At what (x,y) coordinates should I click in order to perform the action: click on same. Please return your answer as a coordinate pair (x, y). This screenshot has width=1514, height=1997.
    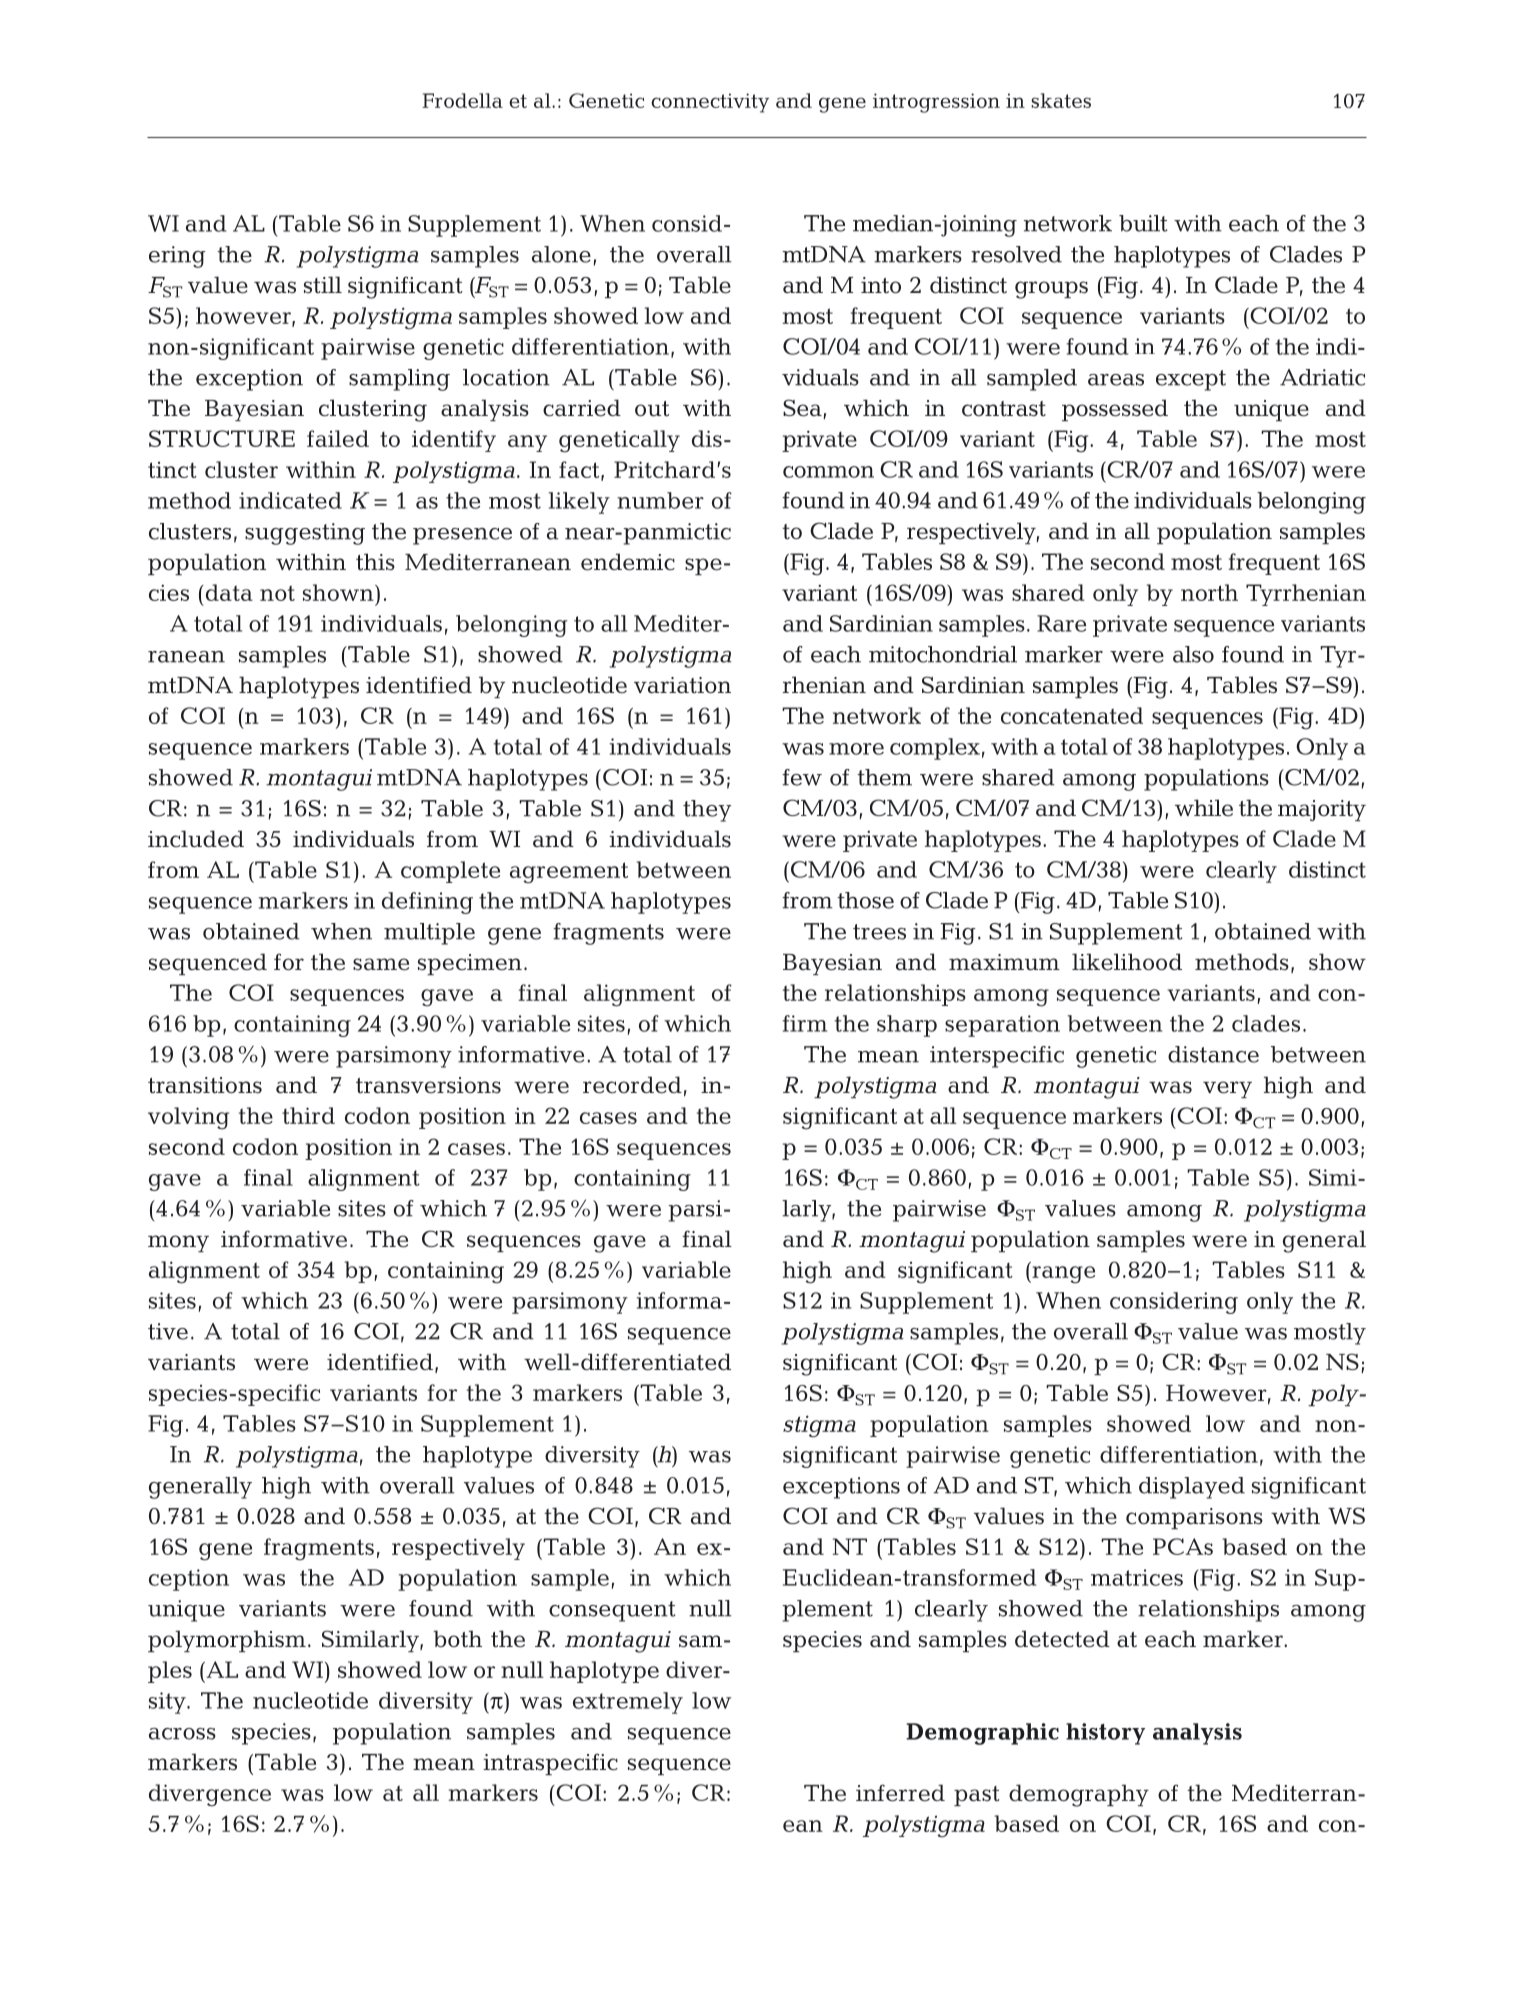
    Looking at the image, I should click on (381, 964).
